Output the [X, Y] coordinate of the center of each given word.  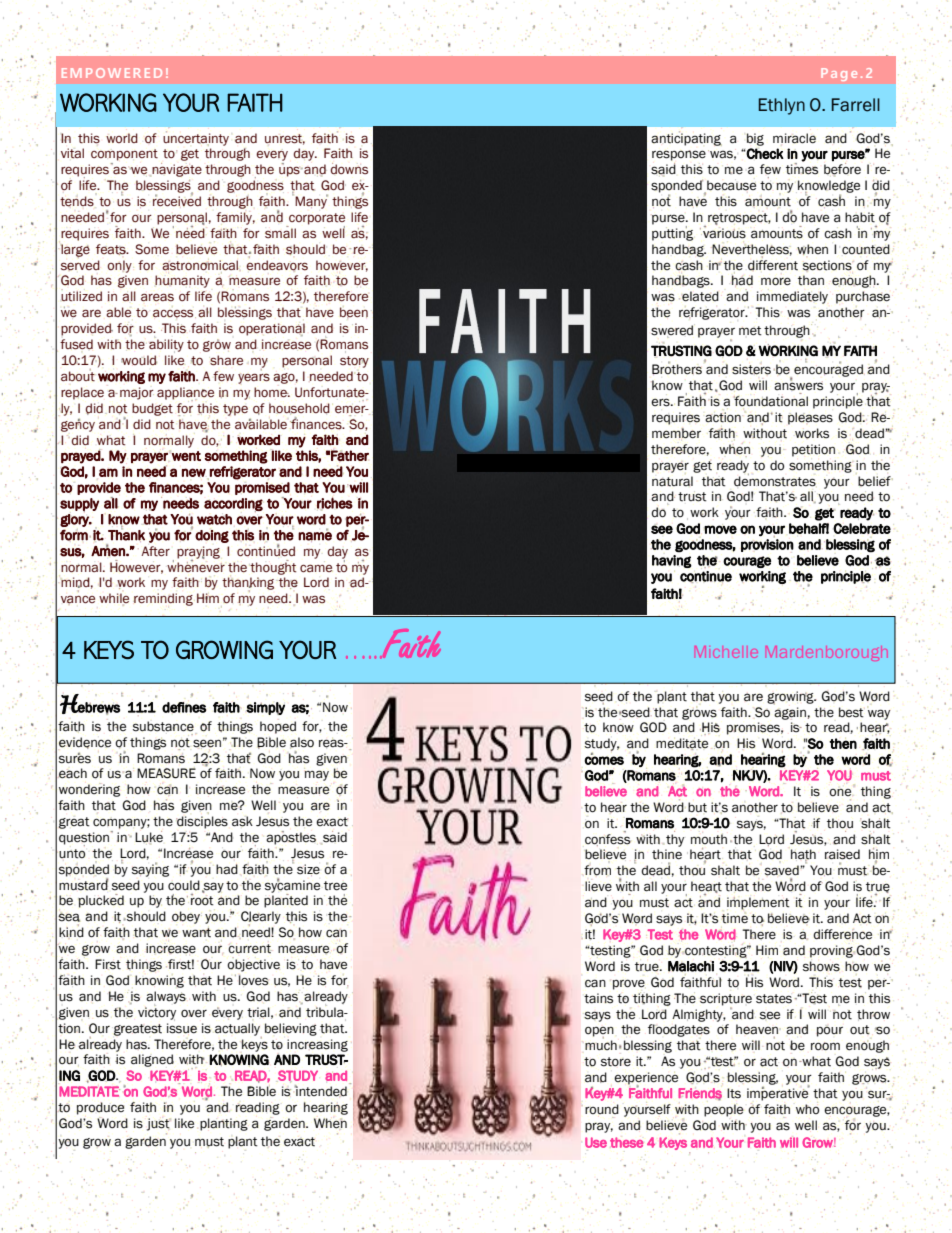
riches [335, 504]
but [697, 807]
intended [321, 1091]
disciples [202, 822]
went [185, 455]
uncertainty [196, 138]
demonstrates [775, 480]
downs [349, 169]
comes [604, 760]
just [159, 1124]
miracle [794, 138]
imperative [778, 1093]
